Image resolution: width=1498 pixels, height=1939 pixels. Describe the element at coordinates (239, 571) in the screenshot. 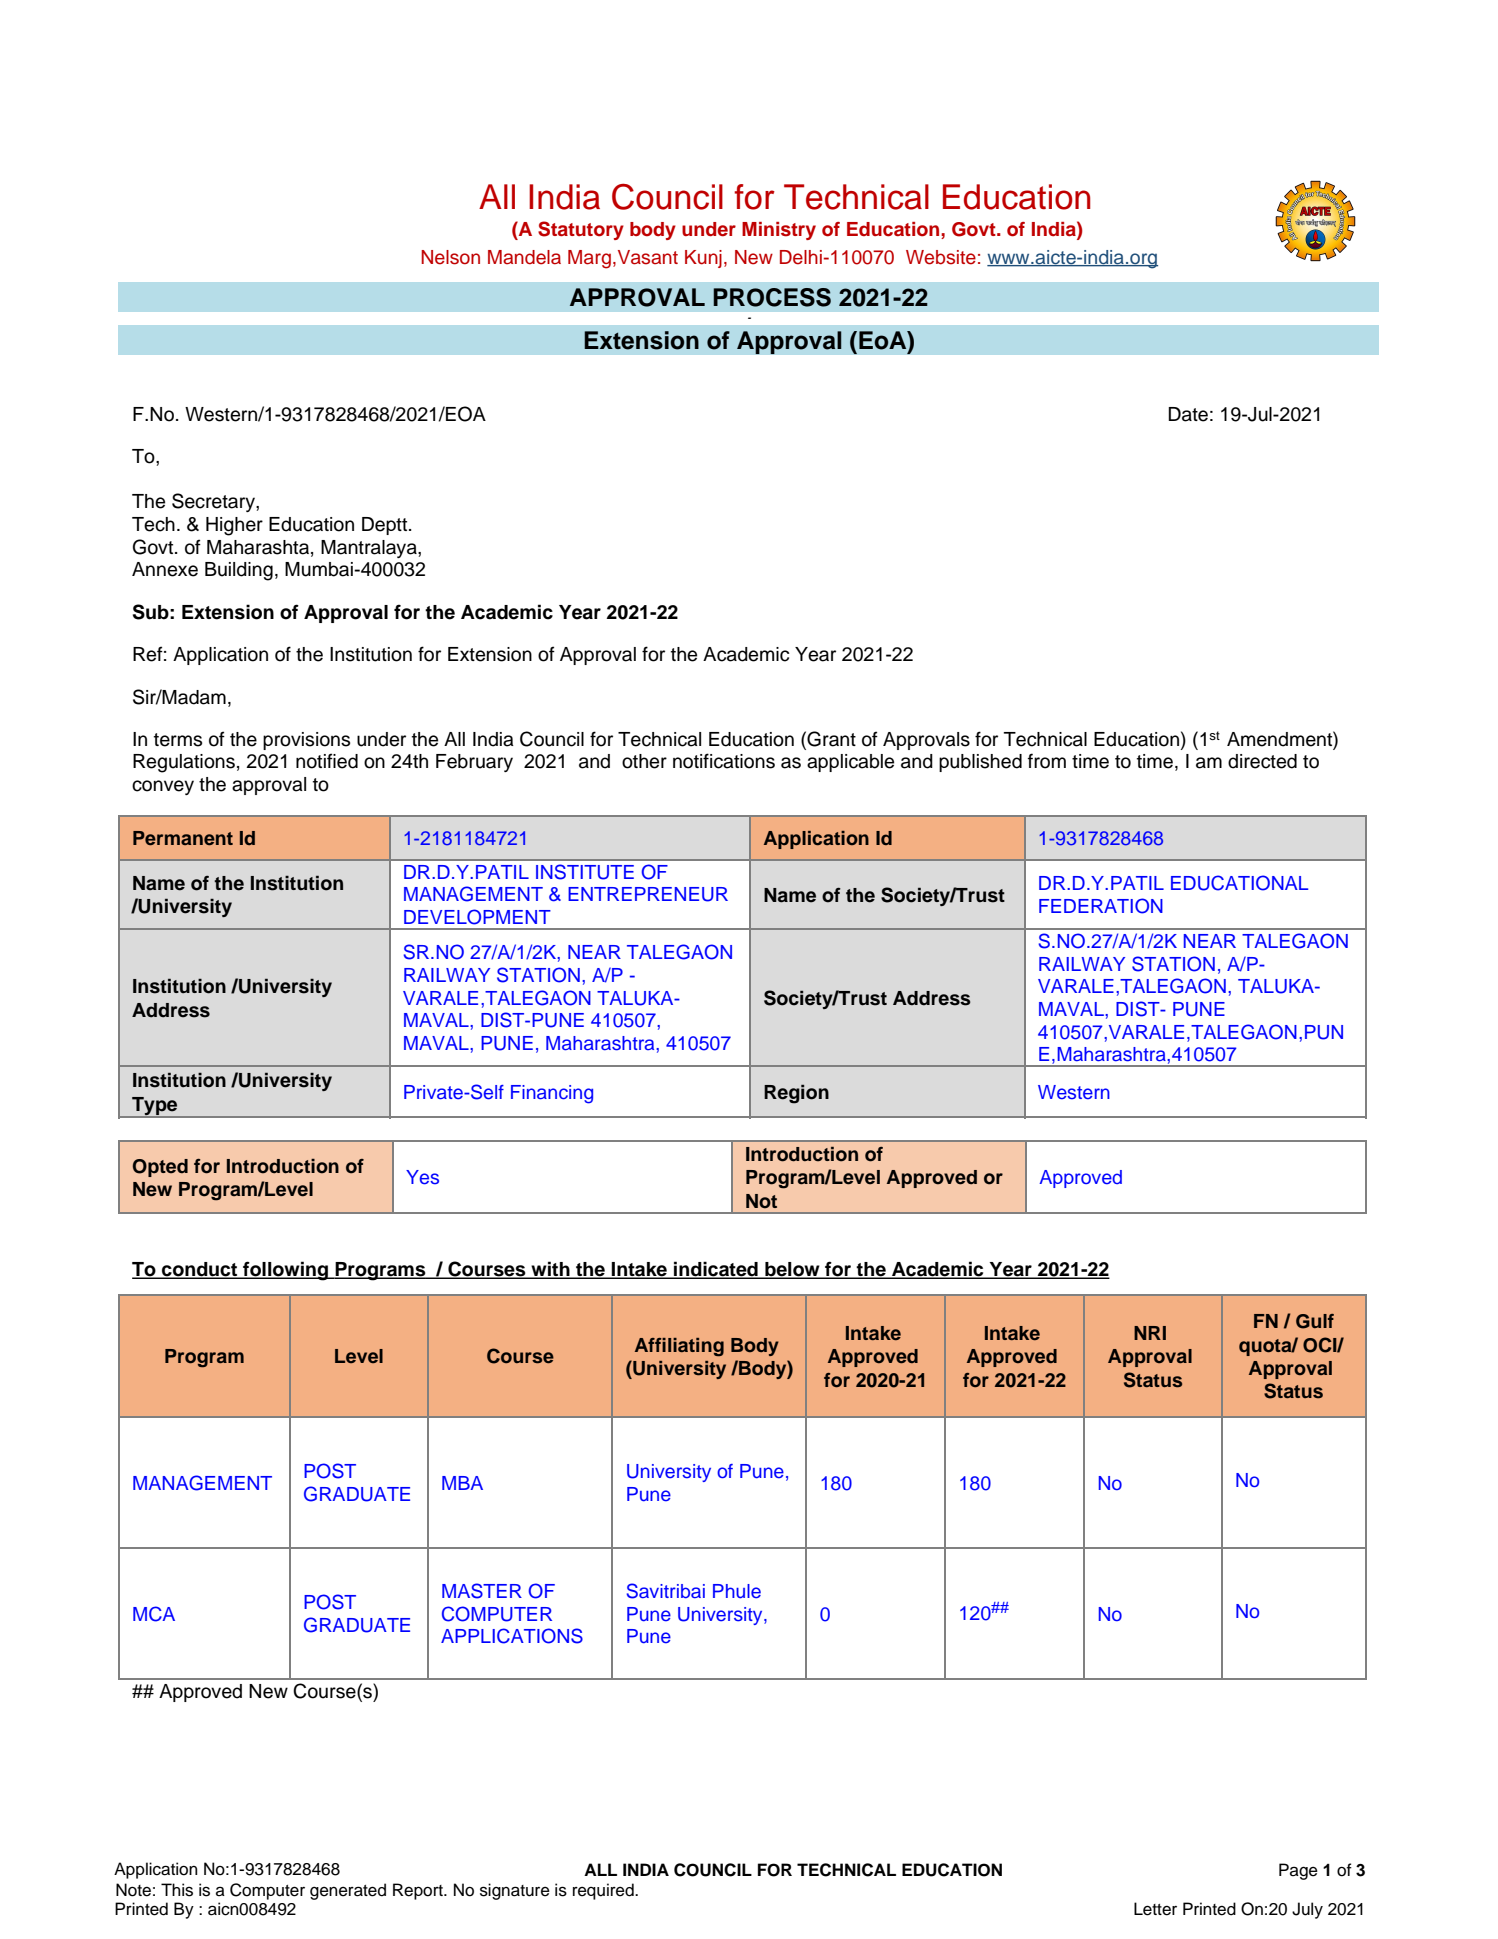

I see `Building` at that location.
